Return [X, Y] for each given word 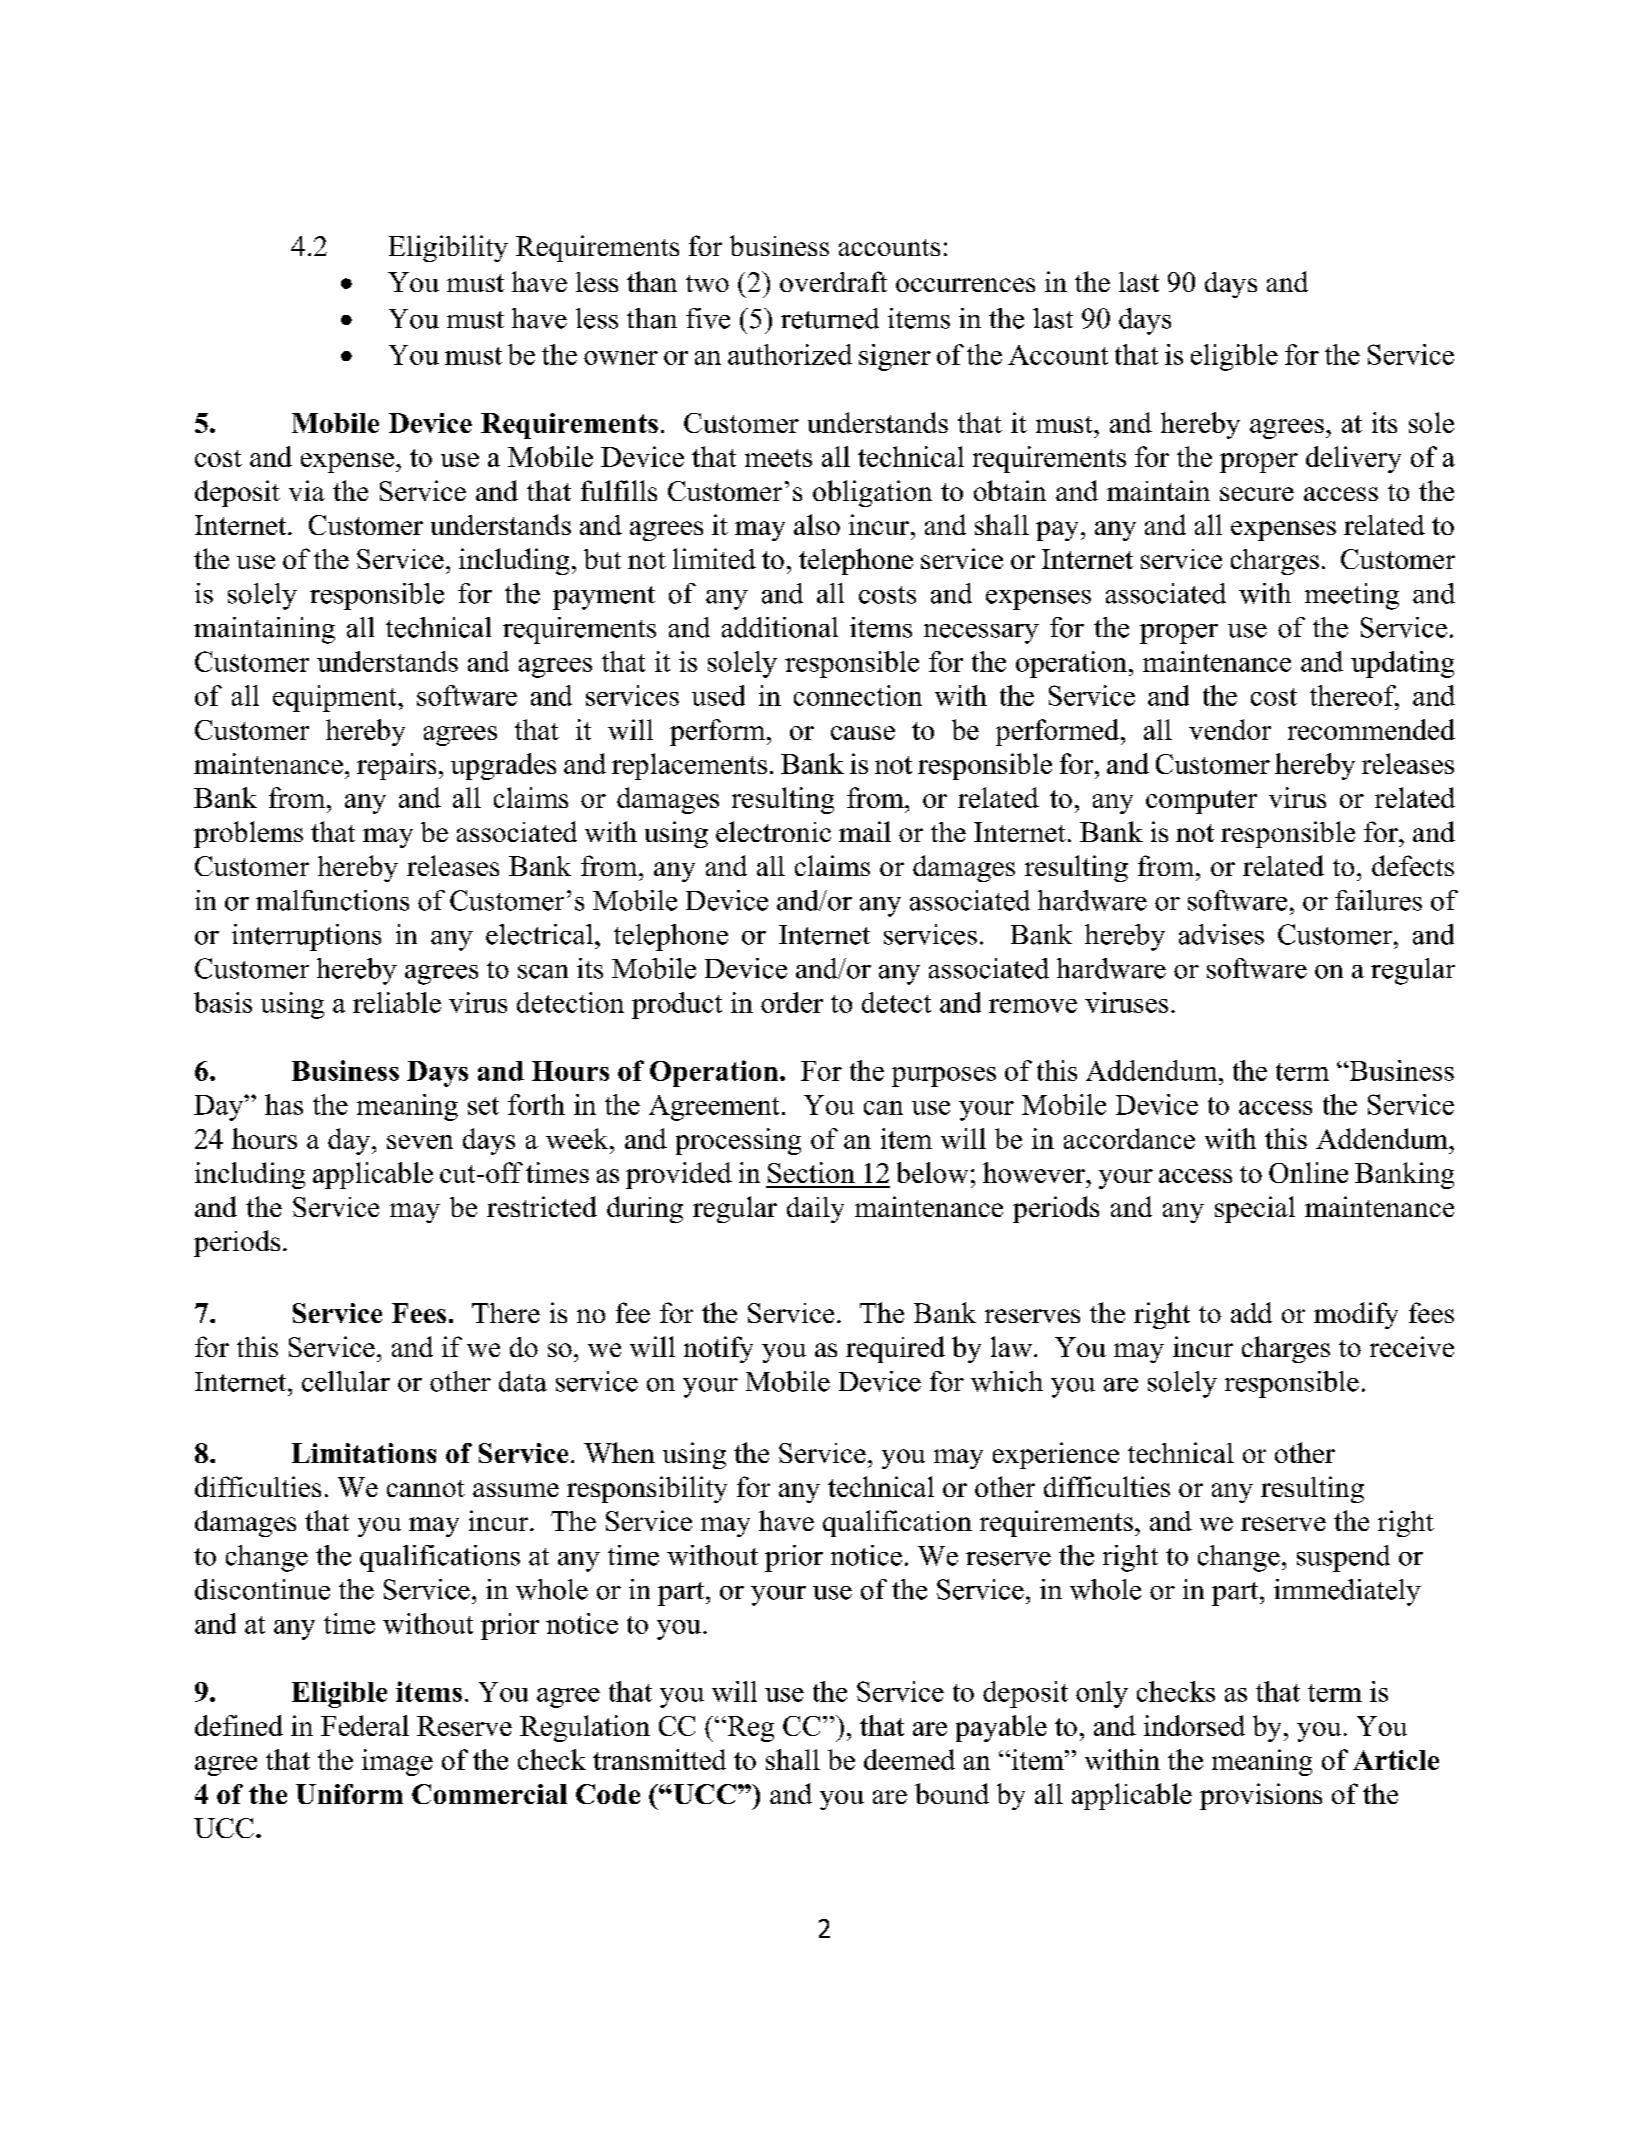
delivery [1353, 459]
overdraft [833, 281]
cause [863, 733]
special [1255, 1209]
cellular [346, 1381]
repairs [396, 766]
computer [1201, 802]
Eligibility [448, 248]
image [397, 1762]
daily [815, 1210]
